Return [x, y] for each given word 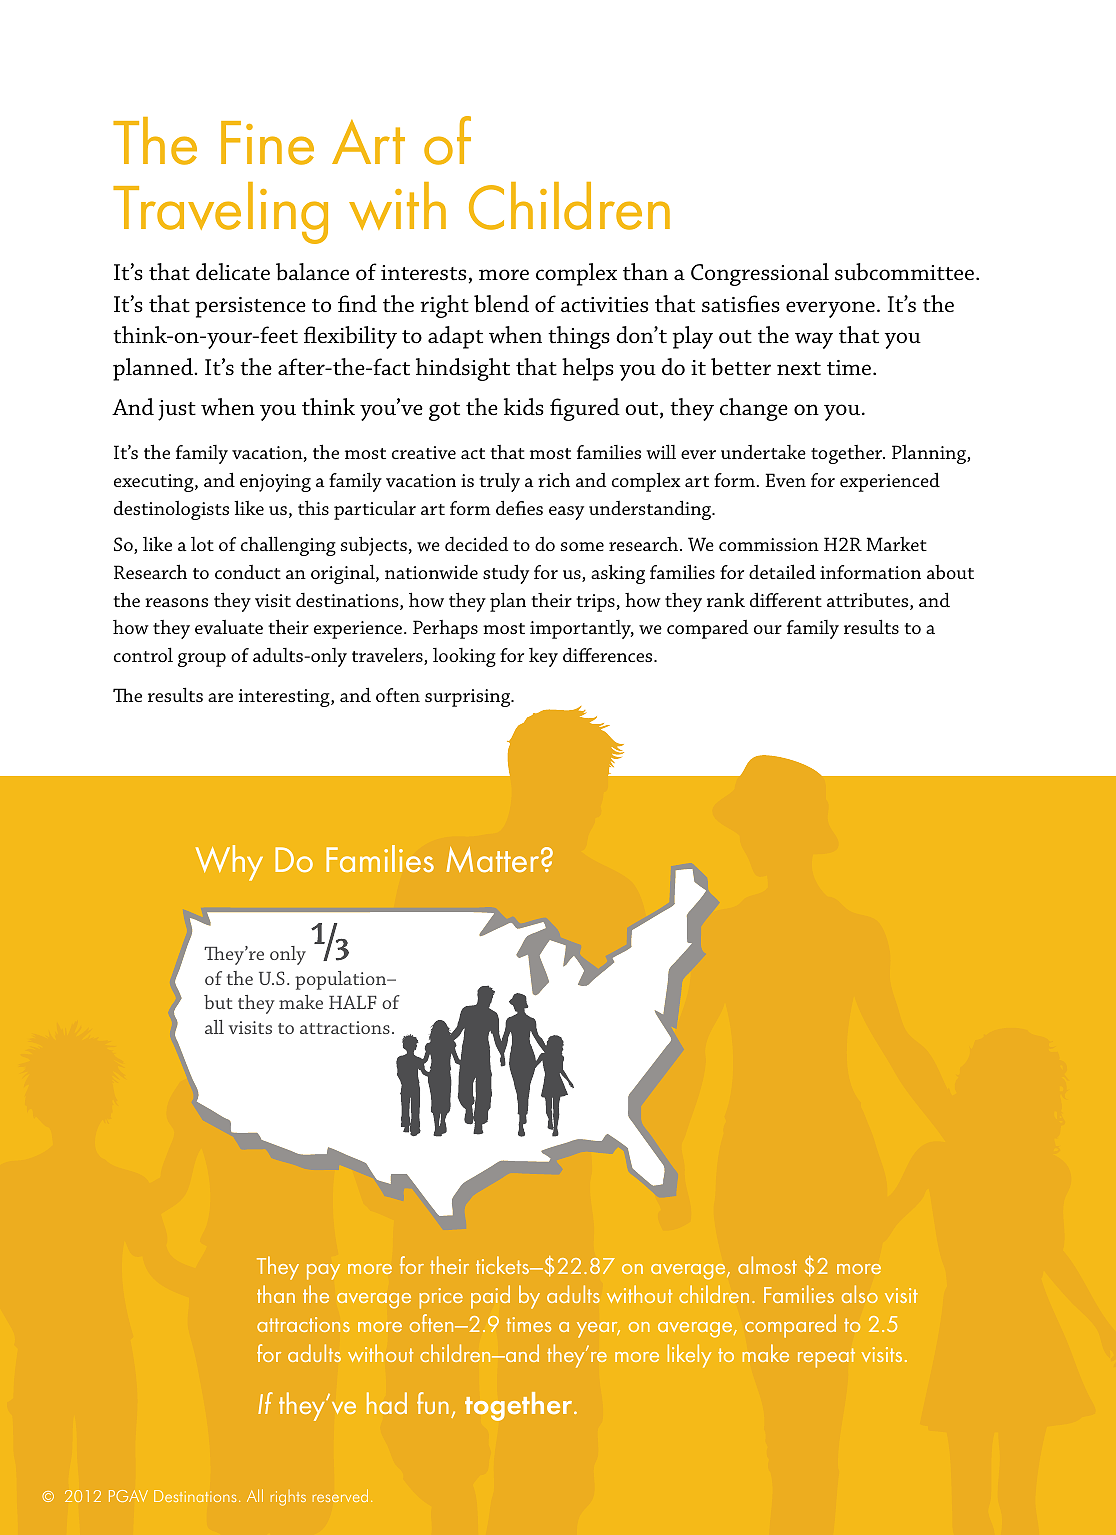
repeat [826, 1358]
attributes [869, 601]
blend [501, 304]
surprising [469, 698]
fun [433, 1403]
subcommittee [906, 272]
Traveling [220, 213]
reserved [340, 1495]
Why [229, 863]
